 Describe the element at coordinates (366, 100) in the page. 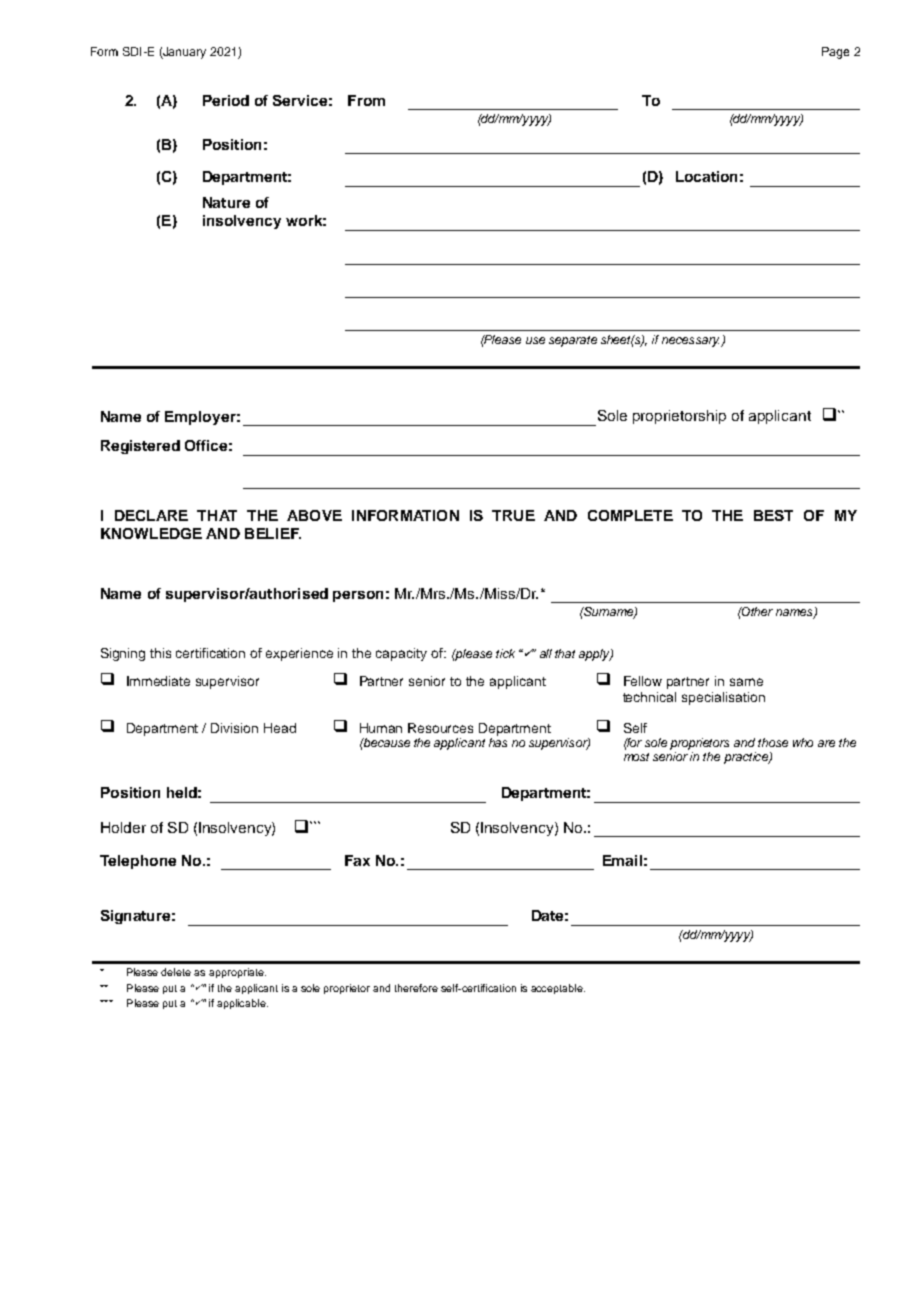

I see `From` at that location.
